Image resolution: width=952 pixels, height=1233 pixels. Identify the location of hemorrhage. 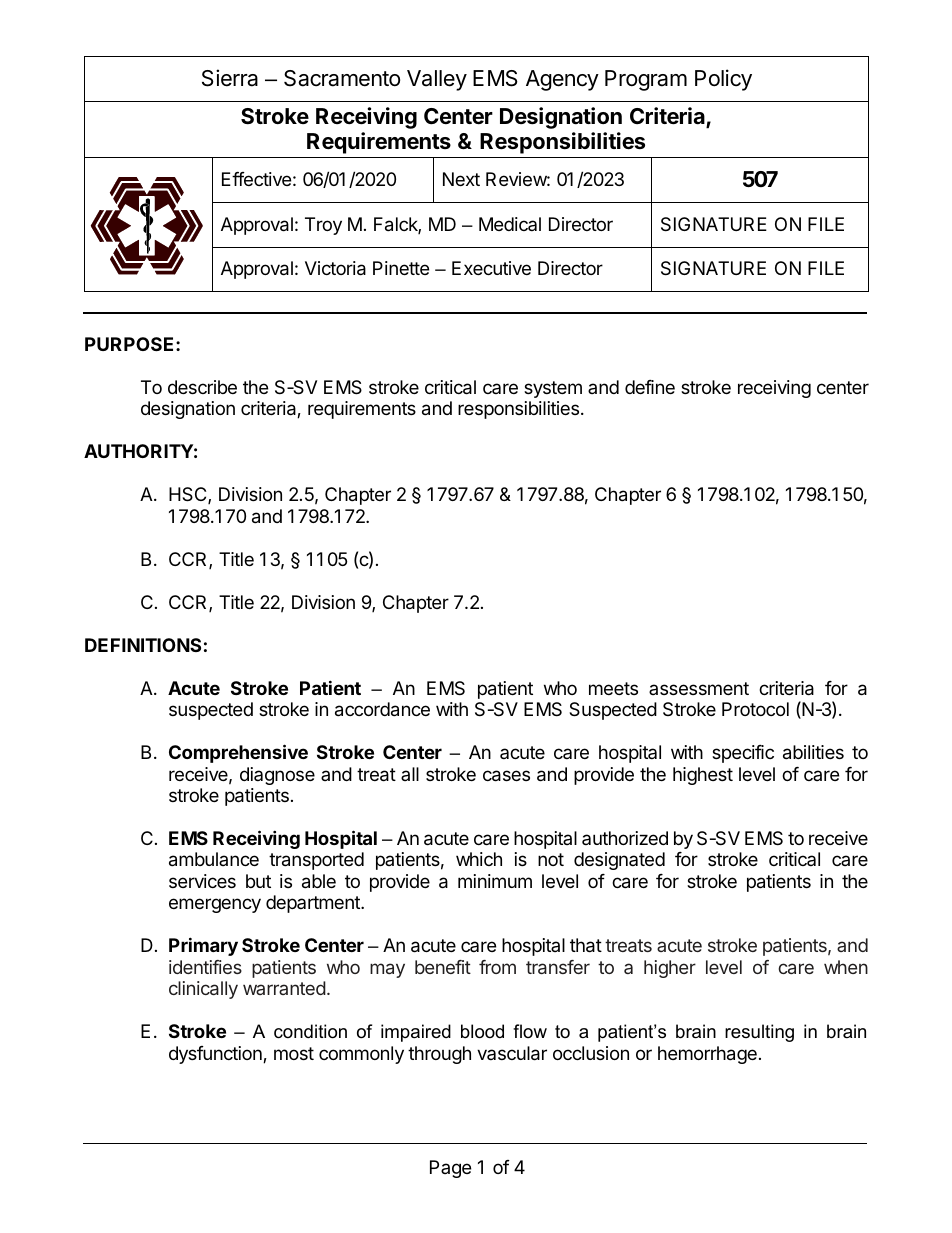
(707, 1055).
